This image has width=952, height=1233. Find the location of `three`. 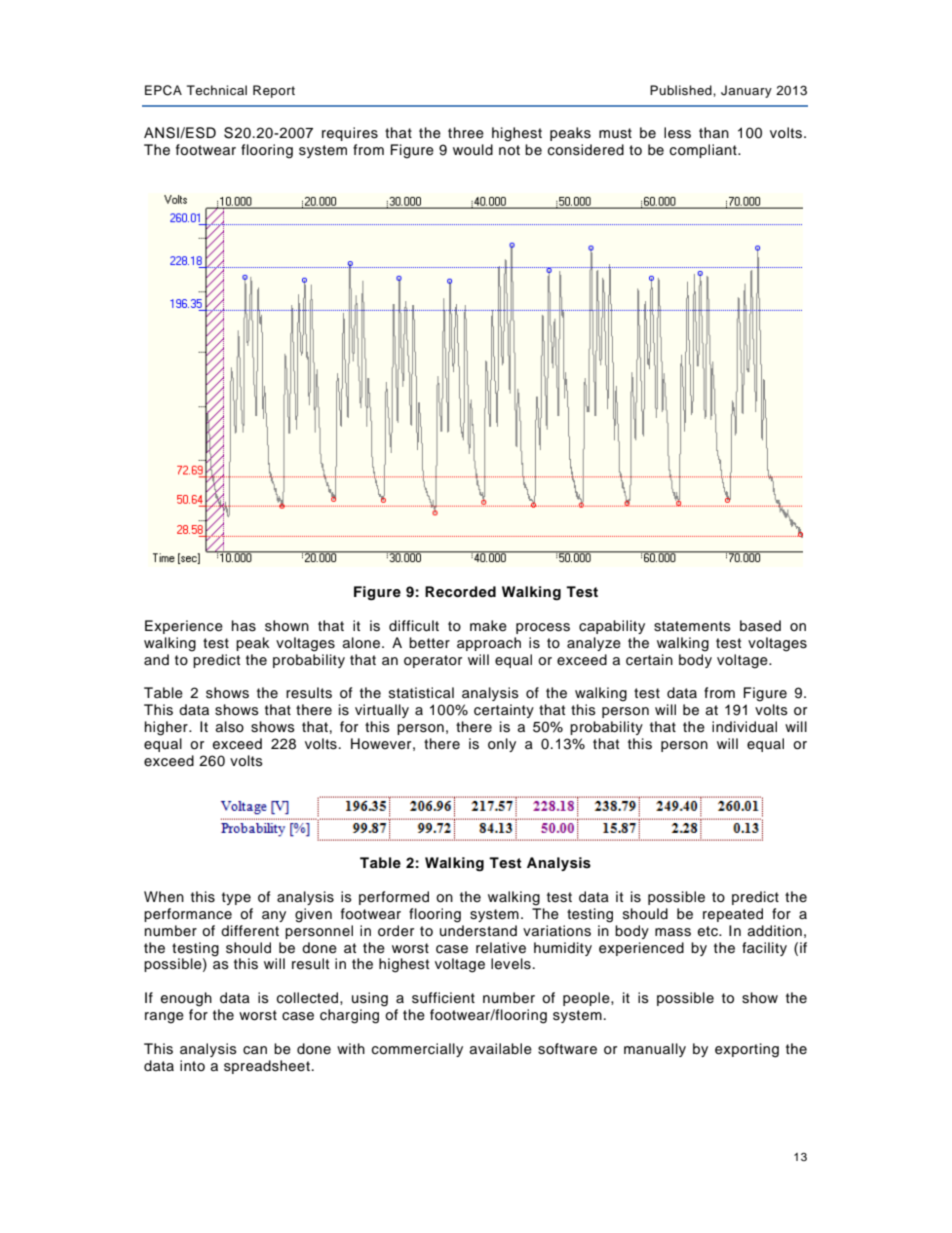

three is located at coordinates (466, 133).
